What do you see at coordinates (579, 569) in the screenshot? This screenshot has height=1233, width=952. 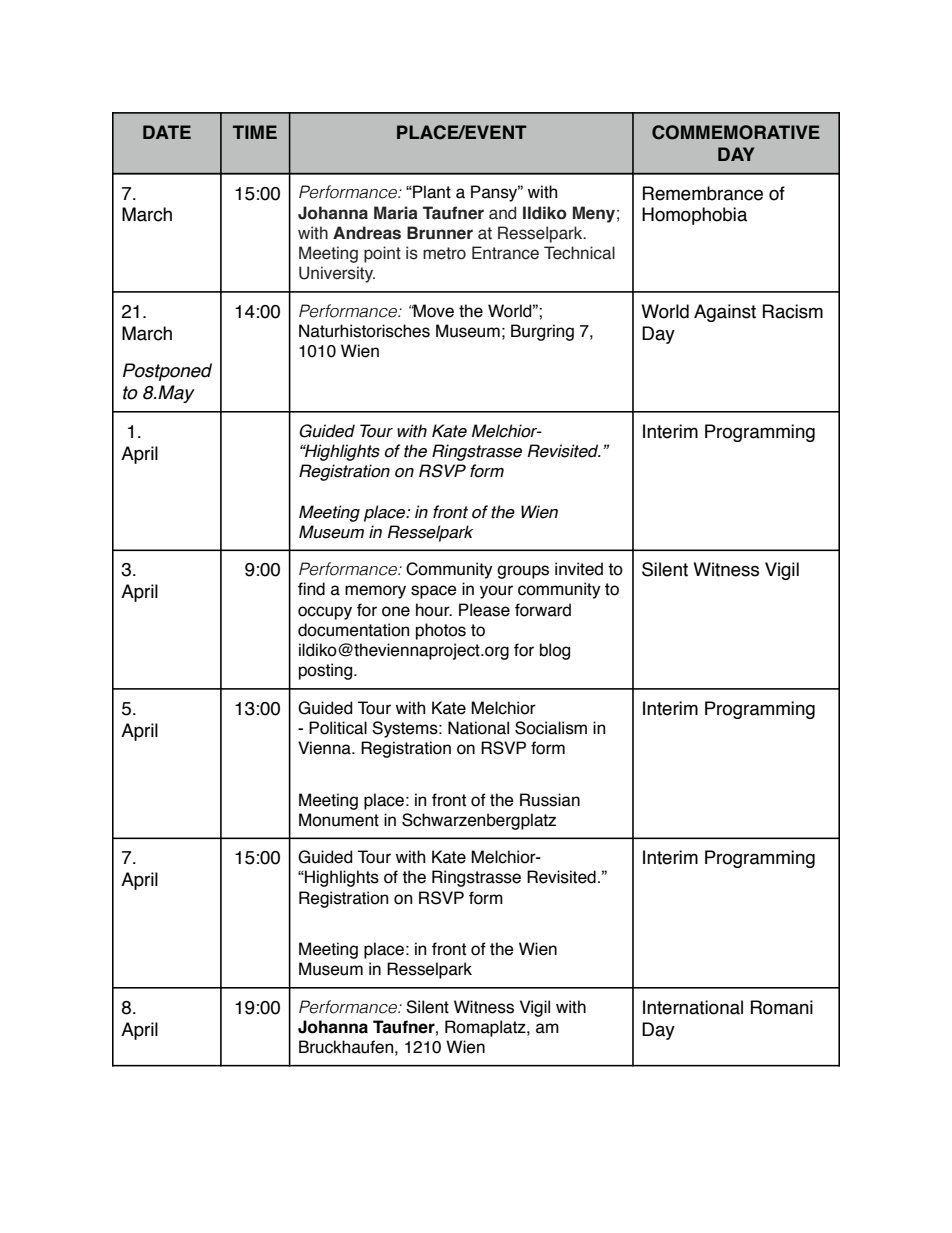 I see `invited` at bounding box center [579, 569].
